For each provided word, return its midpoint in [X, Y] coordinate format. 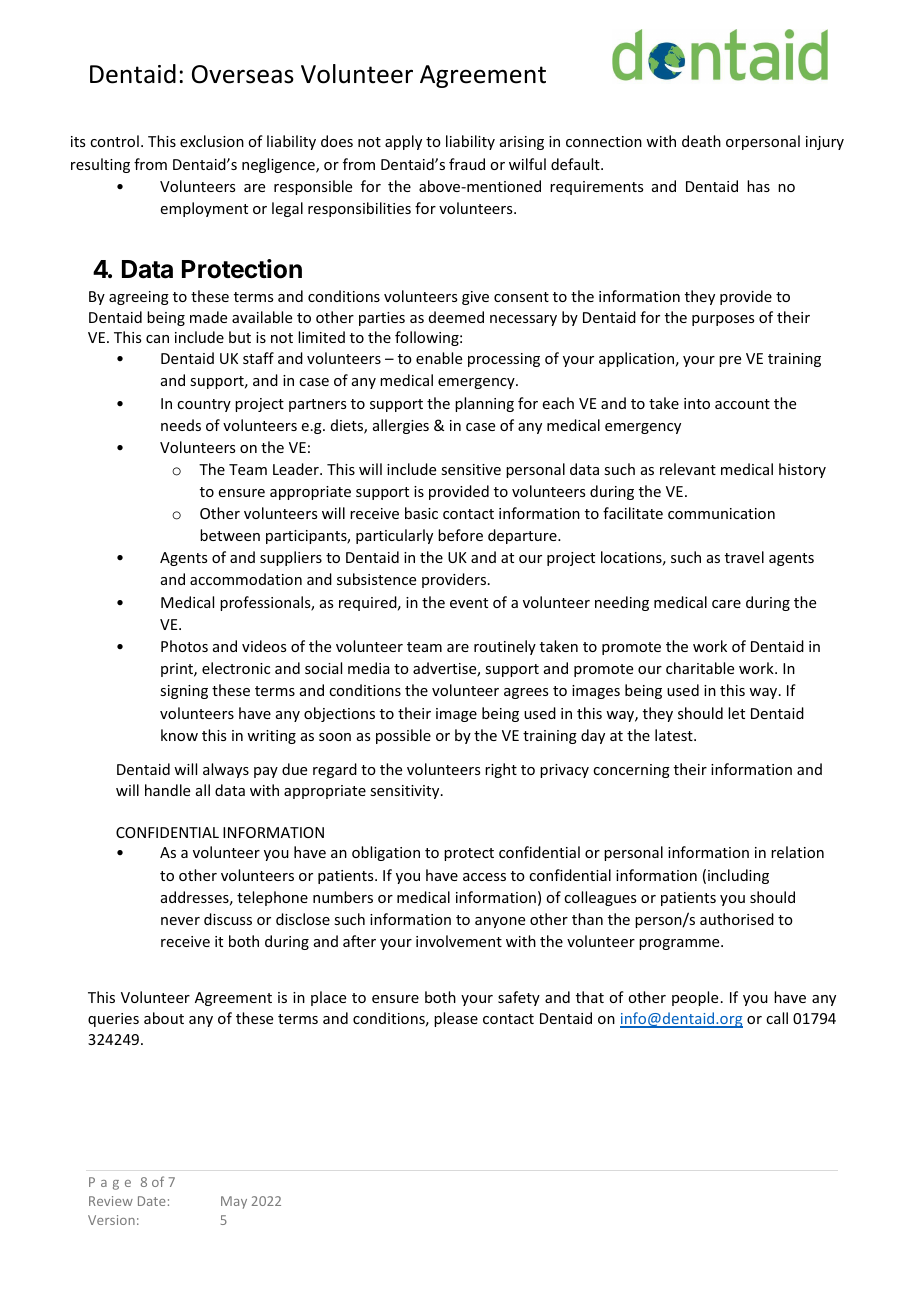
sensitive [471, 469]
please [456, 1019]
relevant [688, 469]
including [738, 876]
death [701, 141]
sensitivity [406, 792]
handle [167, 790]
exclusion [212, 141]
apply [403, 142]
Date [152, 1201]
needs [181, 425]
